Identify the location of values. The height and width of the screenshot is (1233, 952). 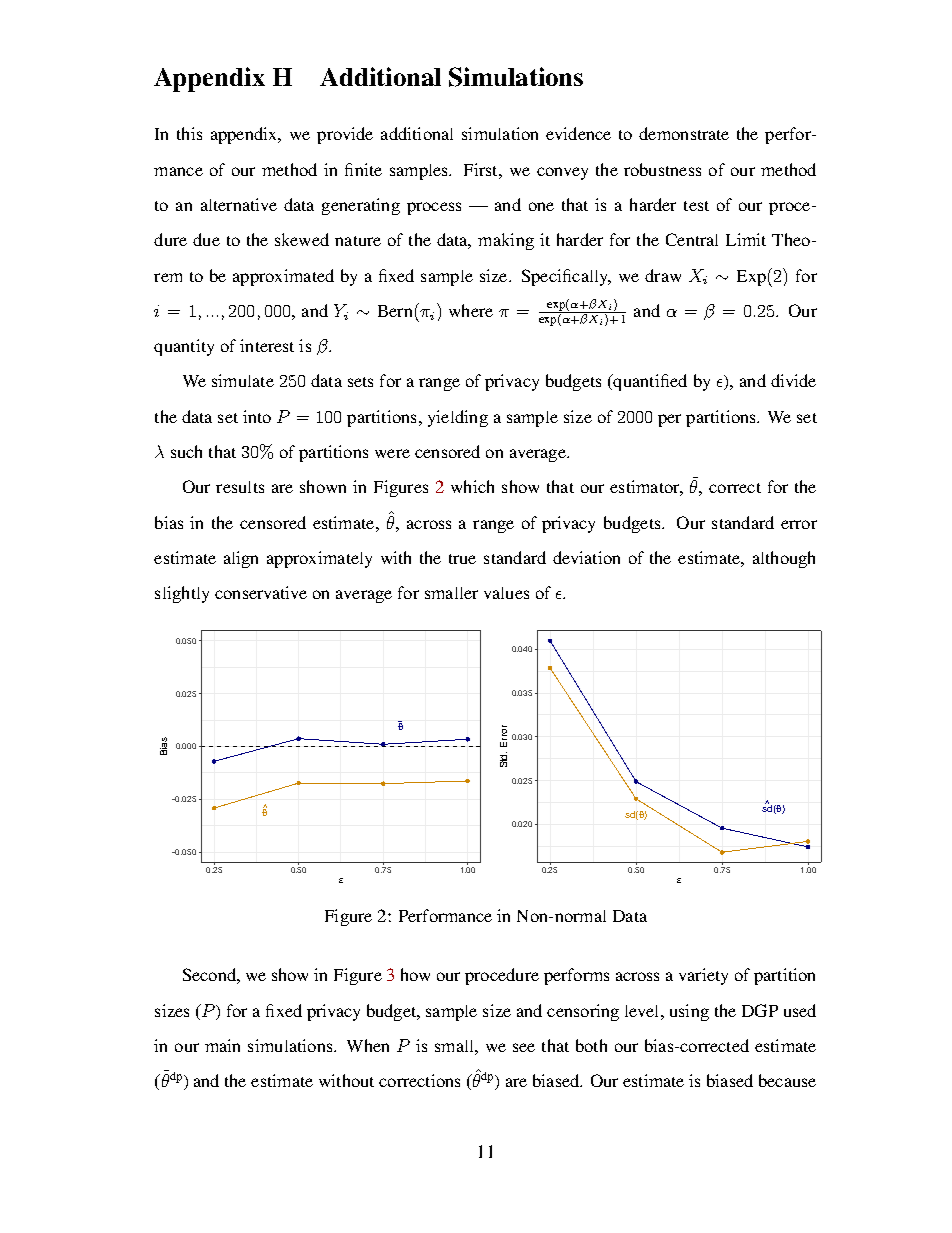
(506, 593).
